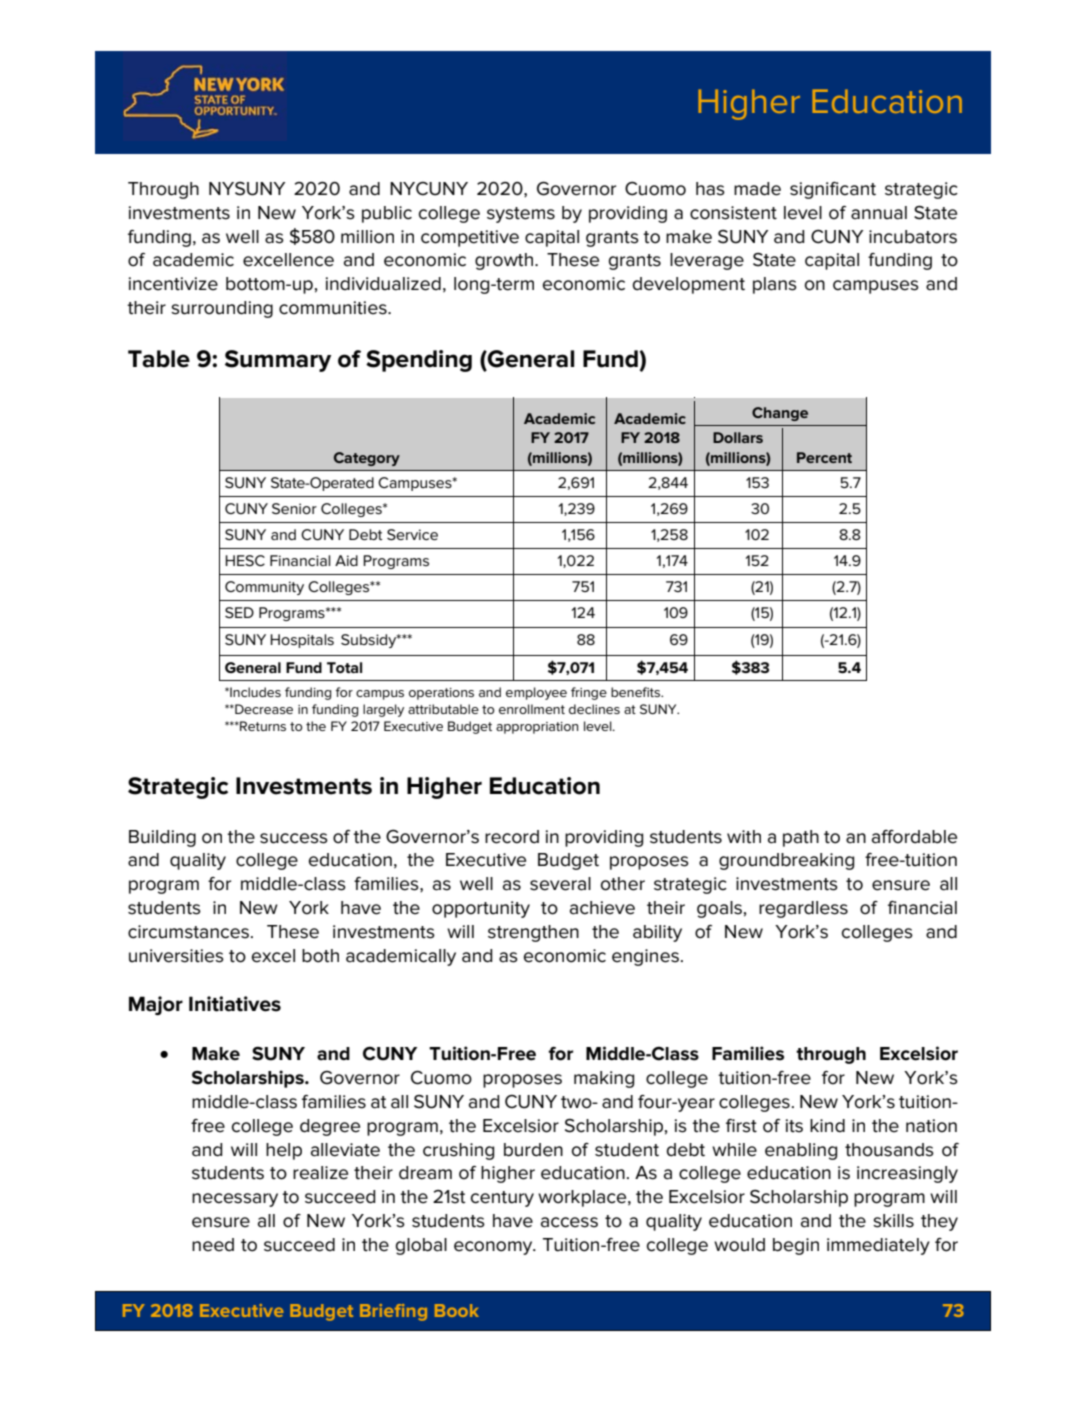 The height and width of the document is (1406, 1086). I want to click on Spending, so click(419, 361).
